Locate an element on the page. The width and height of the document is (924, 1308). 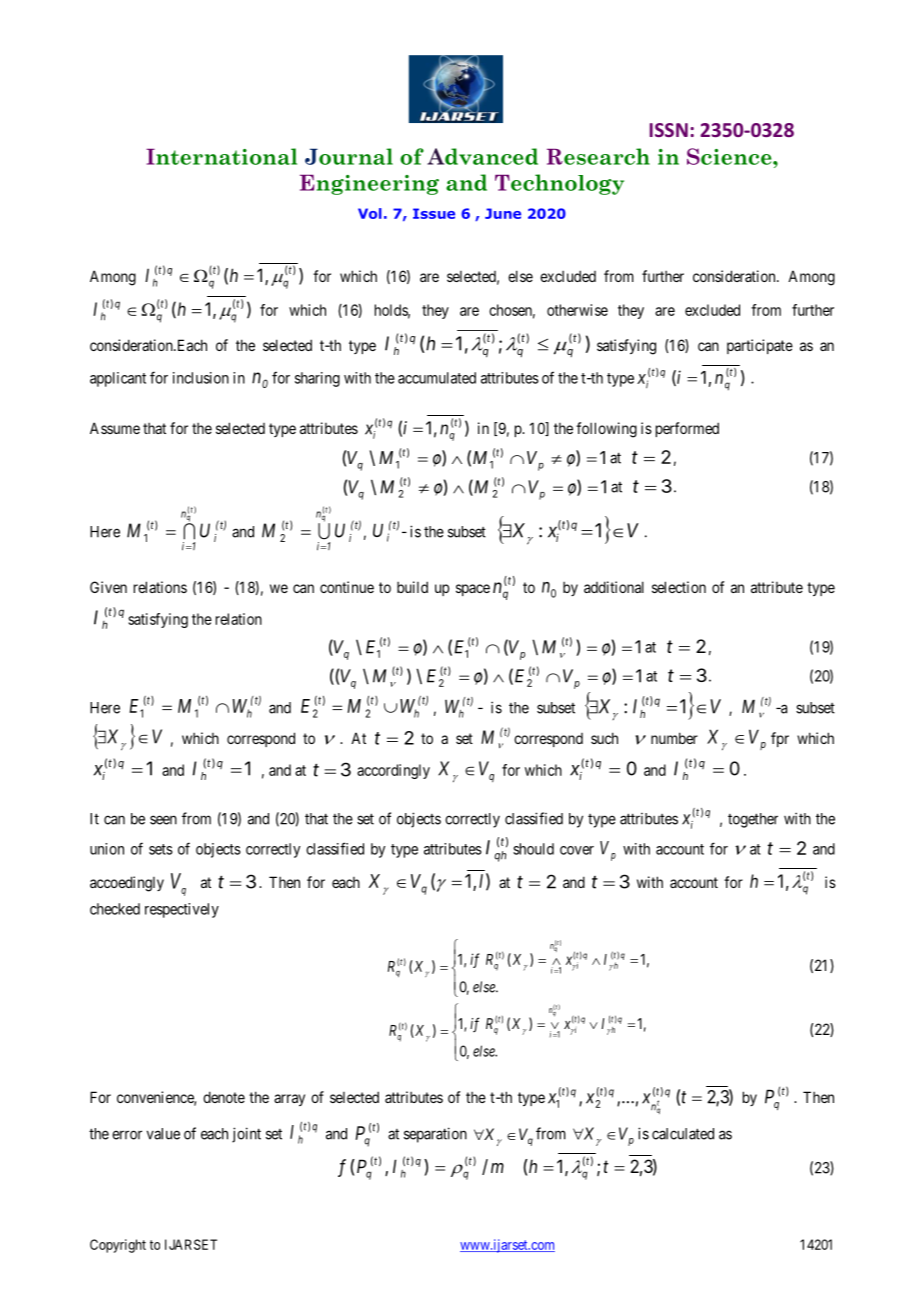
should is located at coordinates (533, 849).
